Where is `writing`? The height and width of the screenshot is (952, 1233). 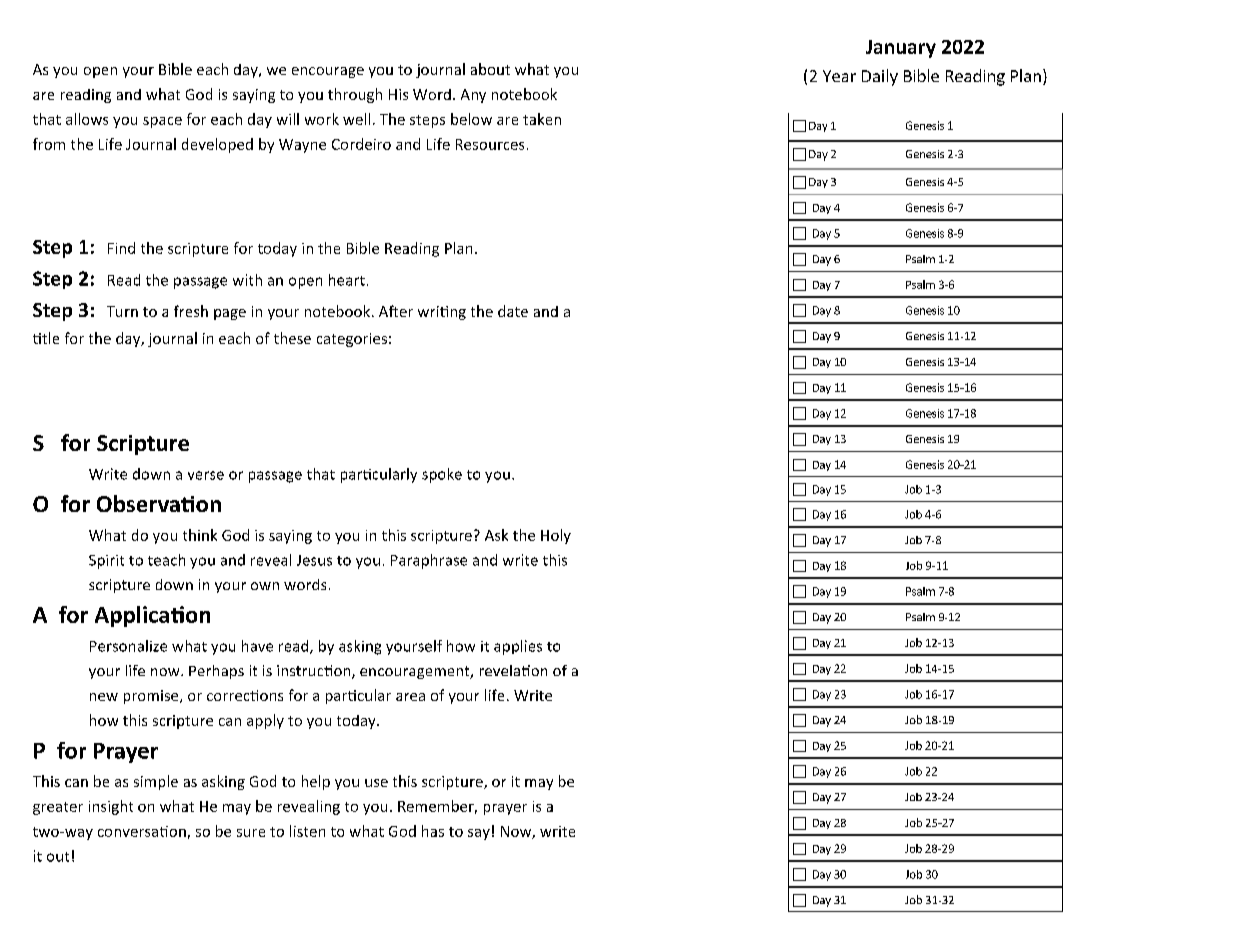
writing is located at coordinates (442, 313).
